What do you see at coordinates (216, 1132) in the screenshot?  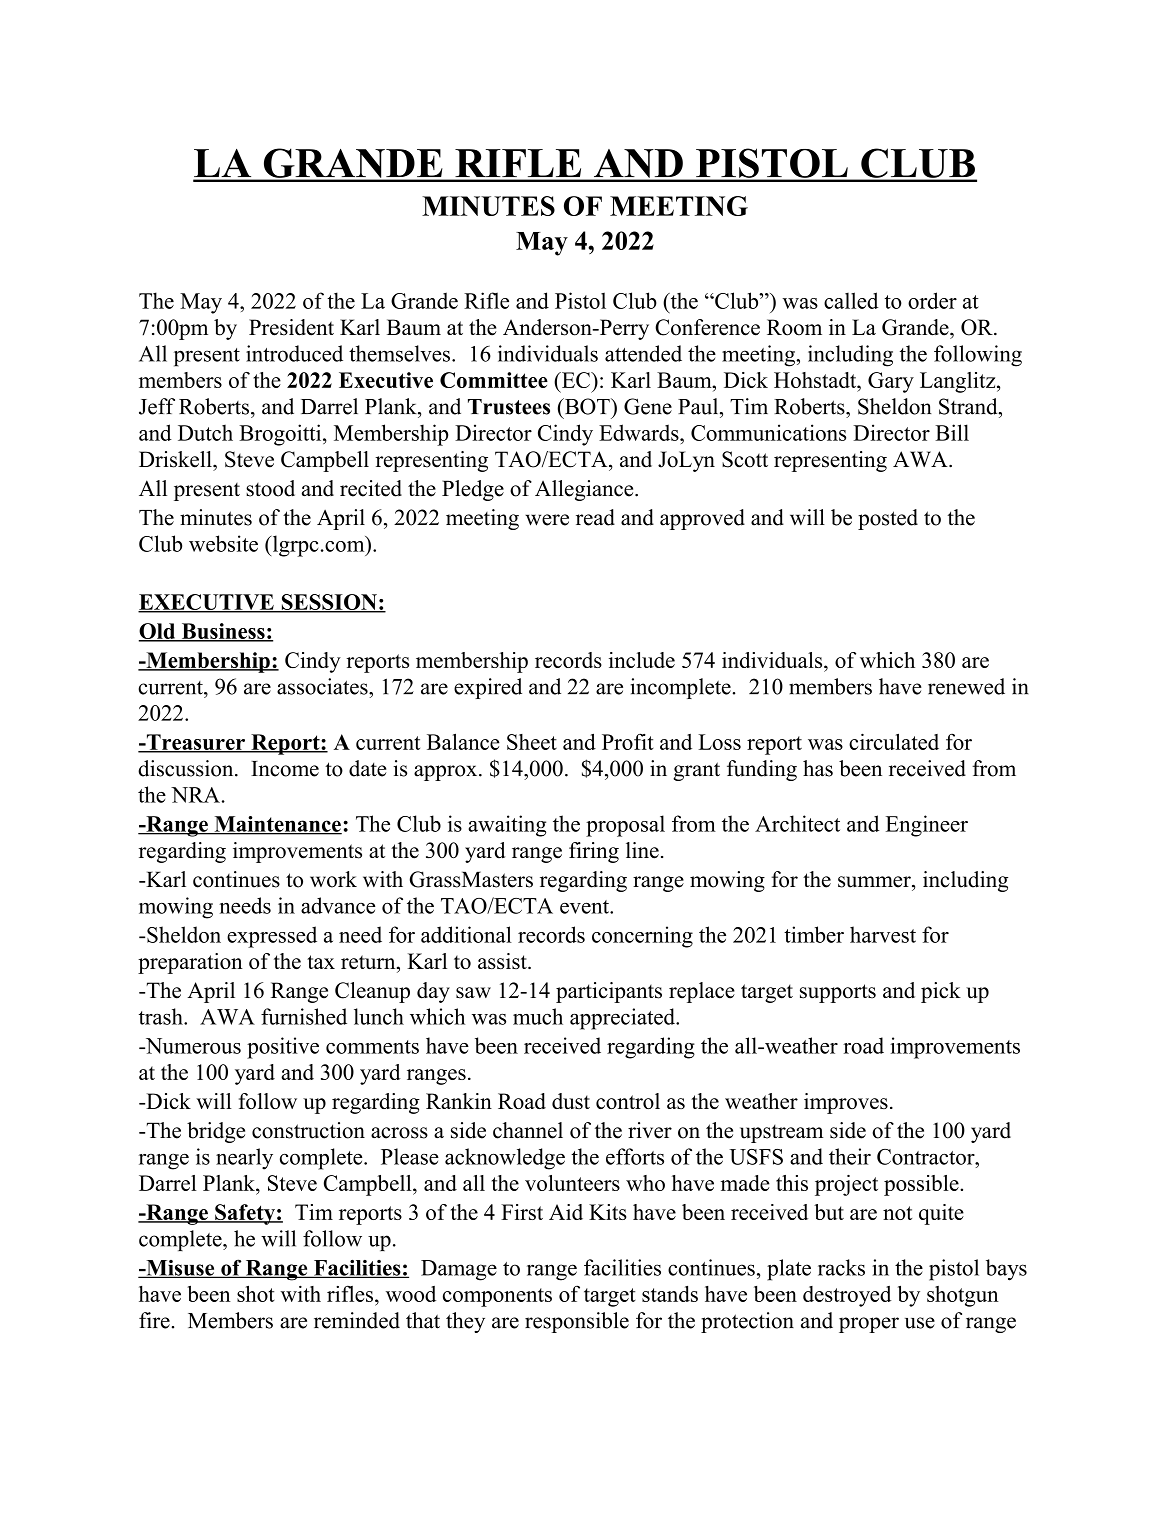 I see `bridge` at bounding box center [216, 1132].
